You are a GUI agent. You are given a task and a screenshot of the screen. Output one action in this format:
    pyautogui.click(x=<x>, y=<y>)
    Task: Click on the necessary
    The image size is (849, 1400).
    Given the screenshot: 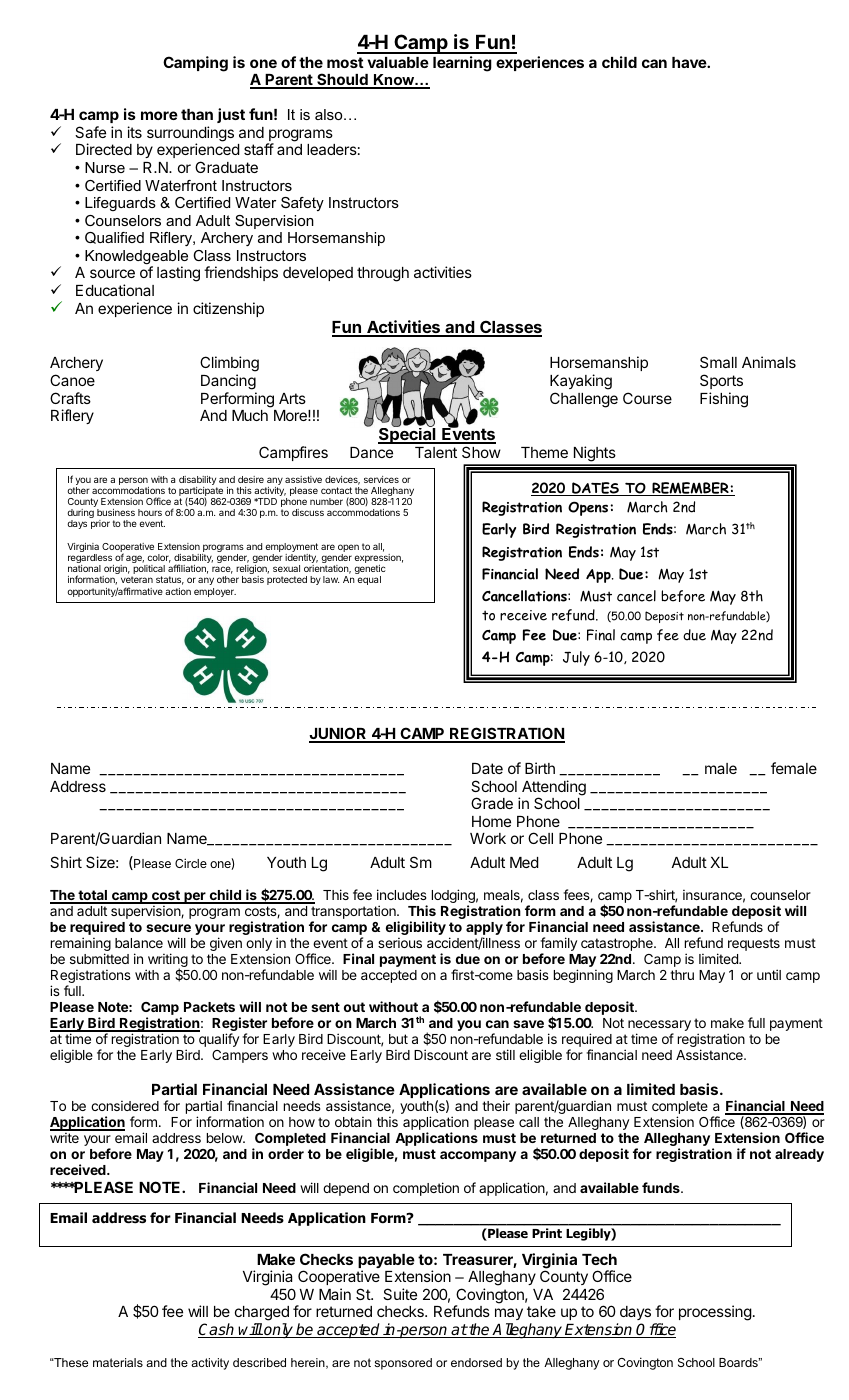 What is the action you would take?
    pyautogui.click(x=659, y=1027)
